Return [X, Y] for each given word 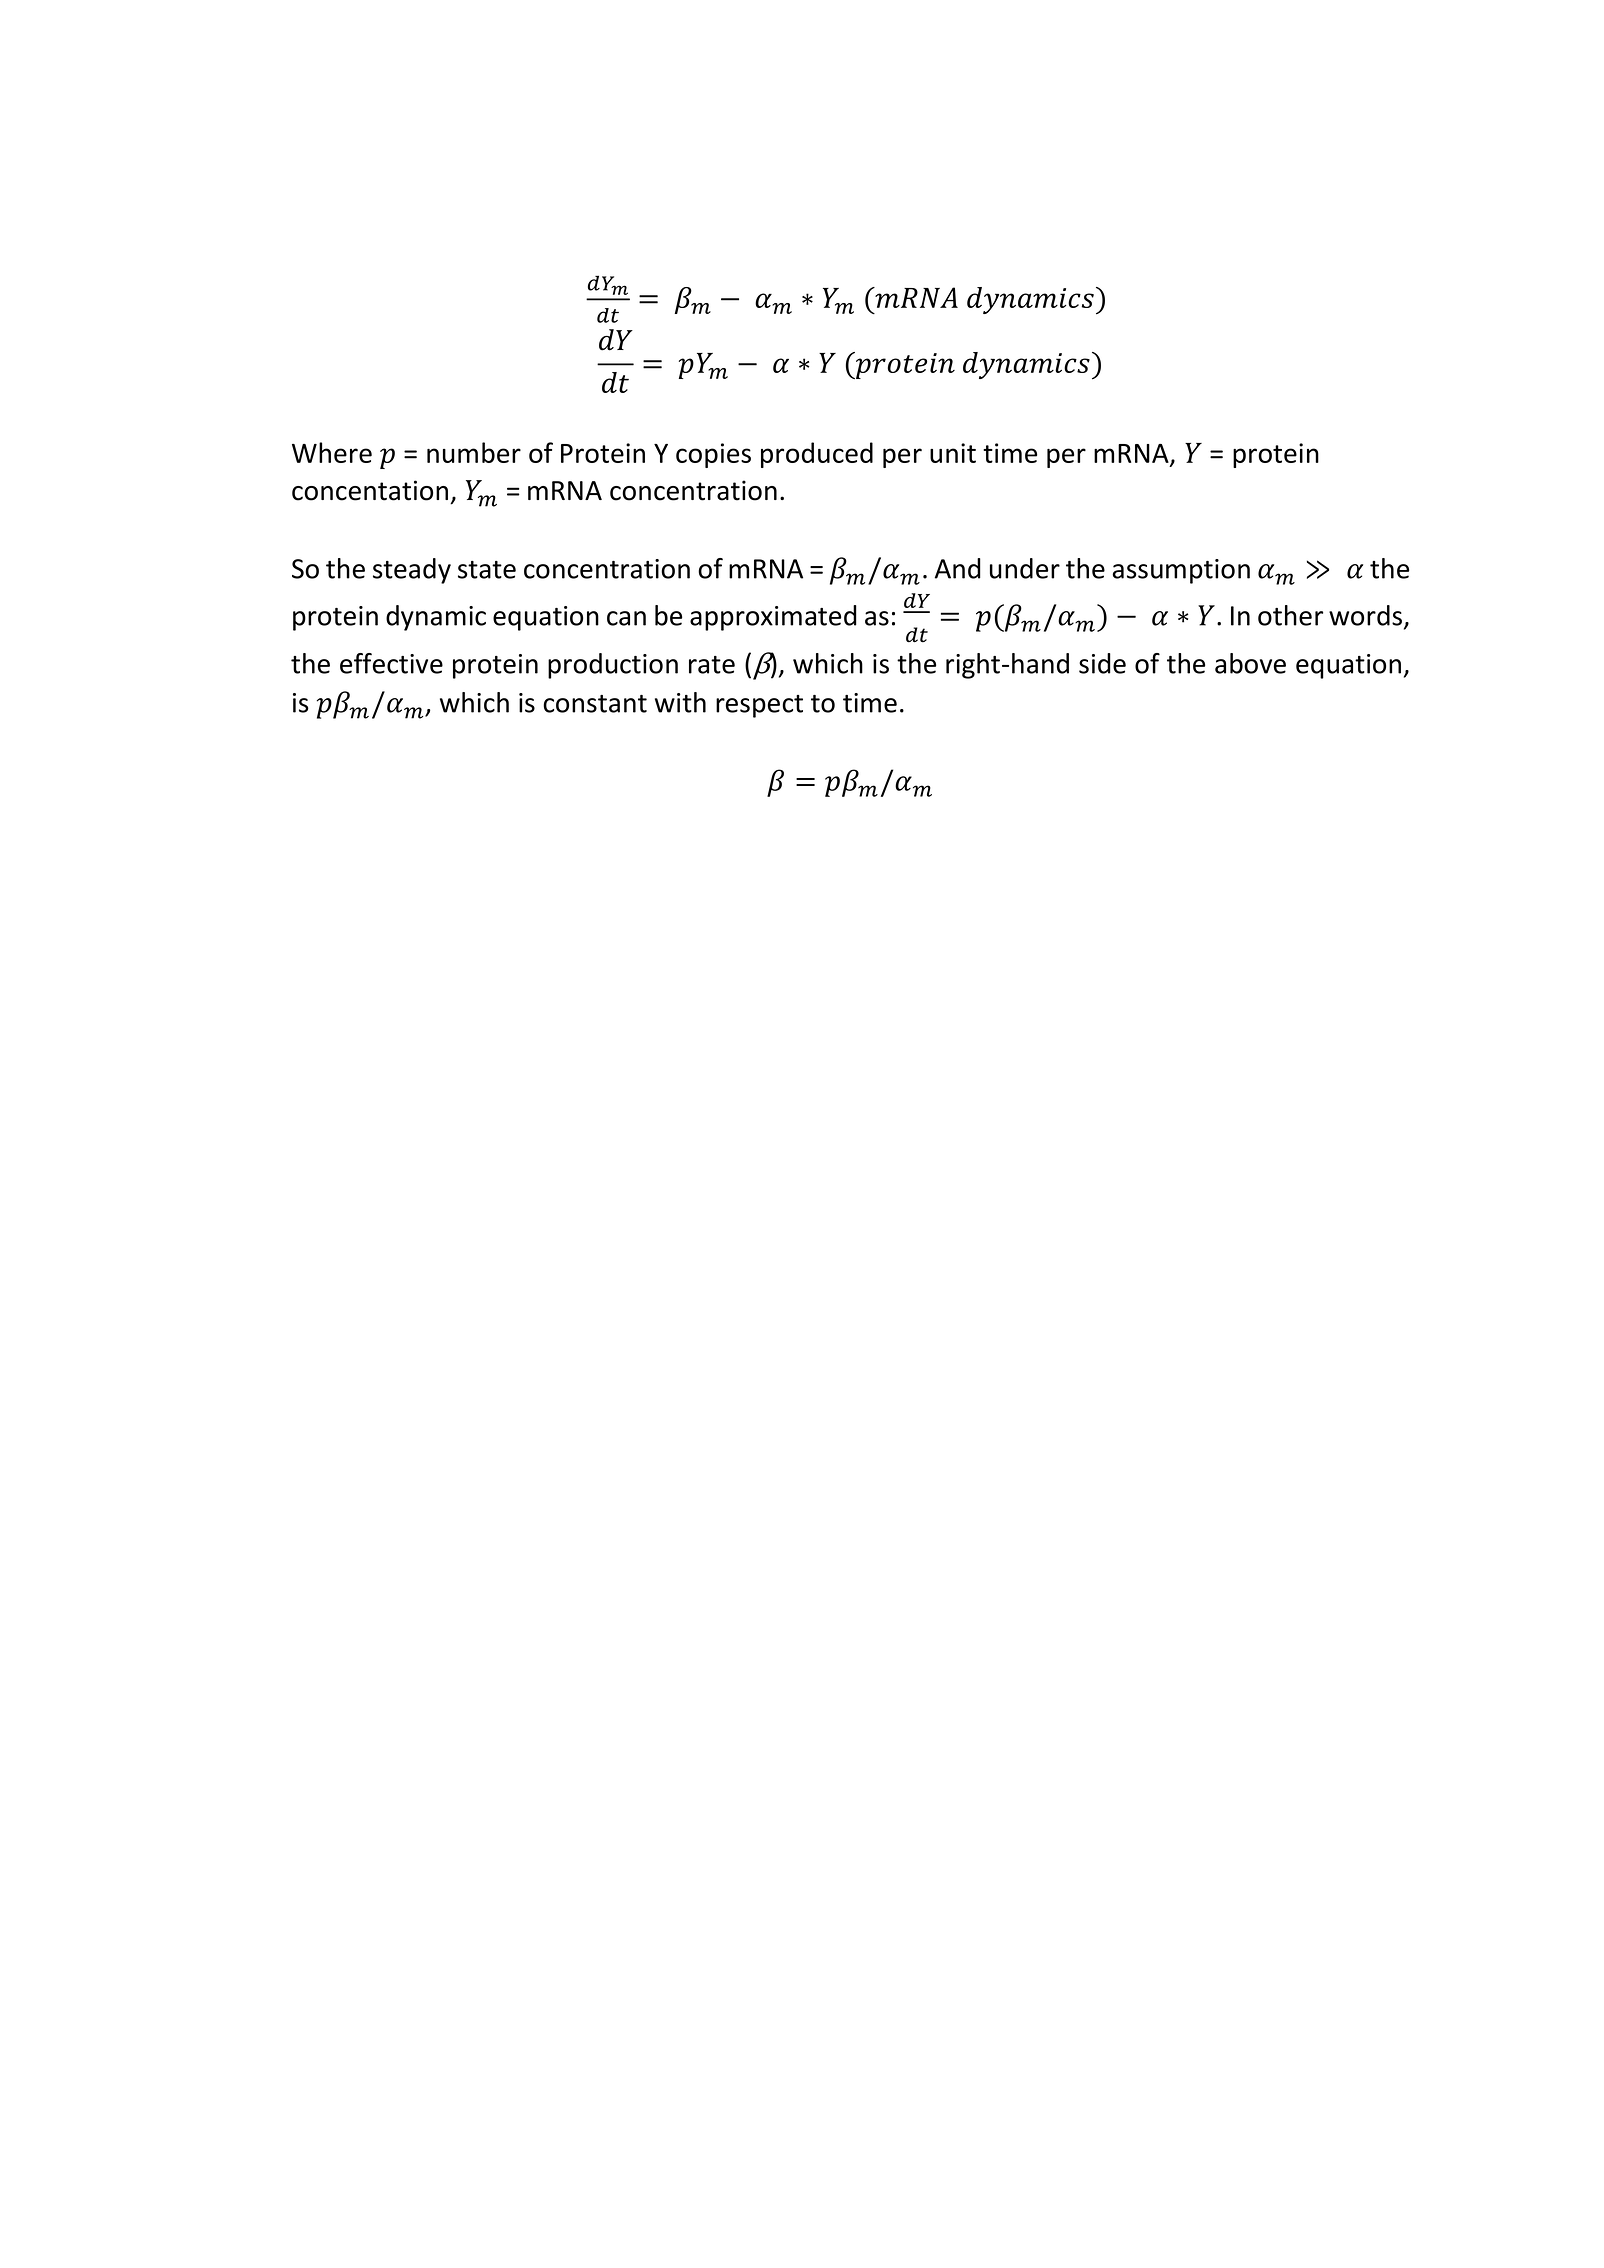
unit [953, 453]
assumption [1181, 571]
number [474, 452]
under [1025, 568]
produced [817, 455]
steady [412, 571]
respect [759, 706]
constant [595, 704]
